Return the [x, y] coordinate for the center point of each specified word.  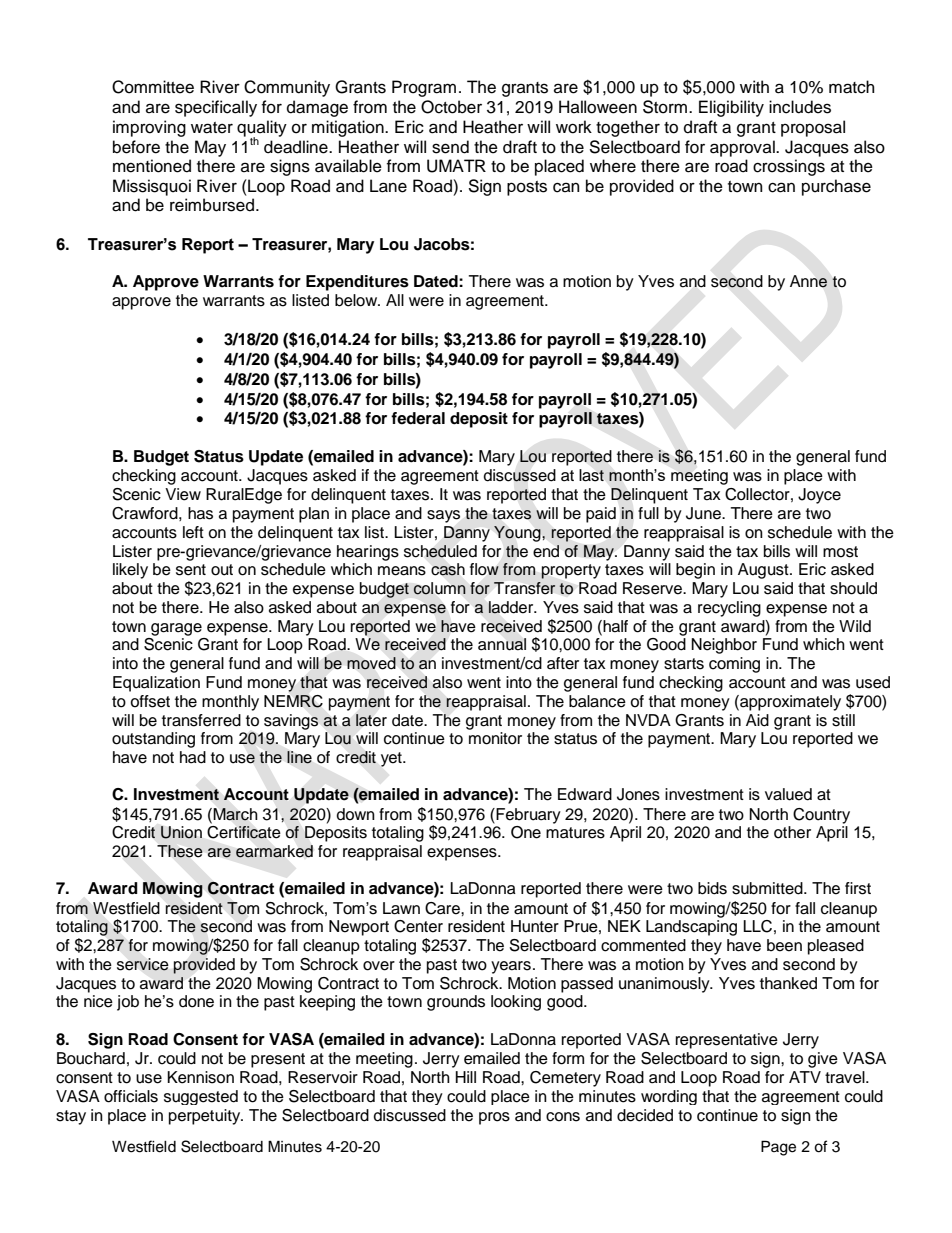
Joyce [819, 496]
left [193, 532]
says [443, 516]
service [143, 964]
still [843, 720]
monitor [495, 738]
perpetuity [206, 1117]
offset [150, 701]
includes [800, 107]
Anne [808, 281]
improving [149, 128]
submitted [768, 888]
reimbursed [212, 205]
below [357, 300]
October [451, 107]
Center [418, 926]
